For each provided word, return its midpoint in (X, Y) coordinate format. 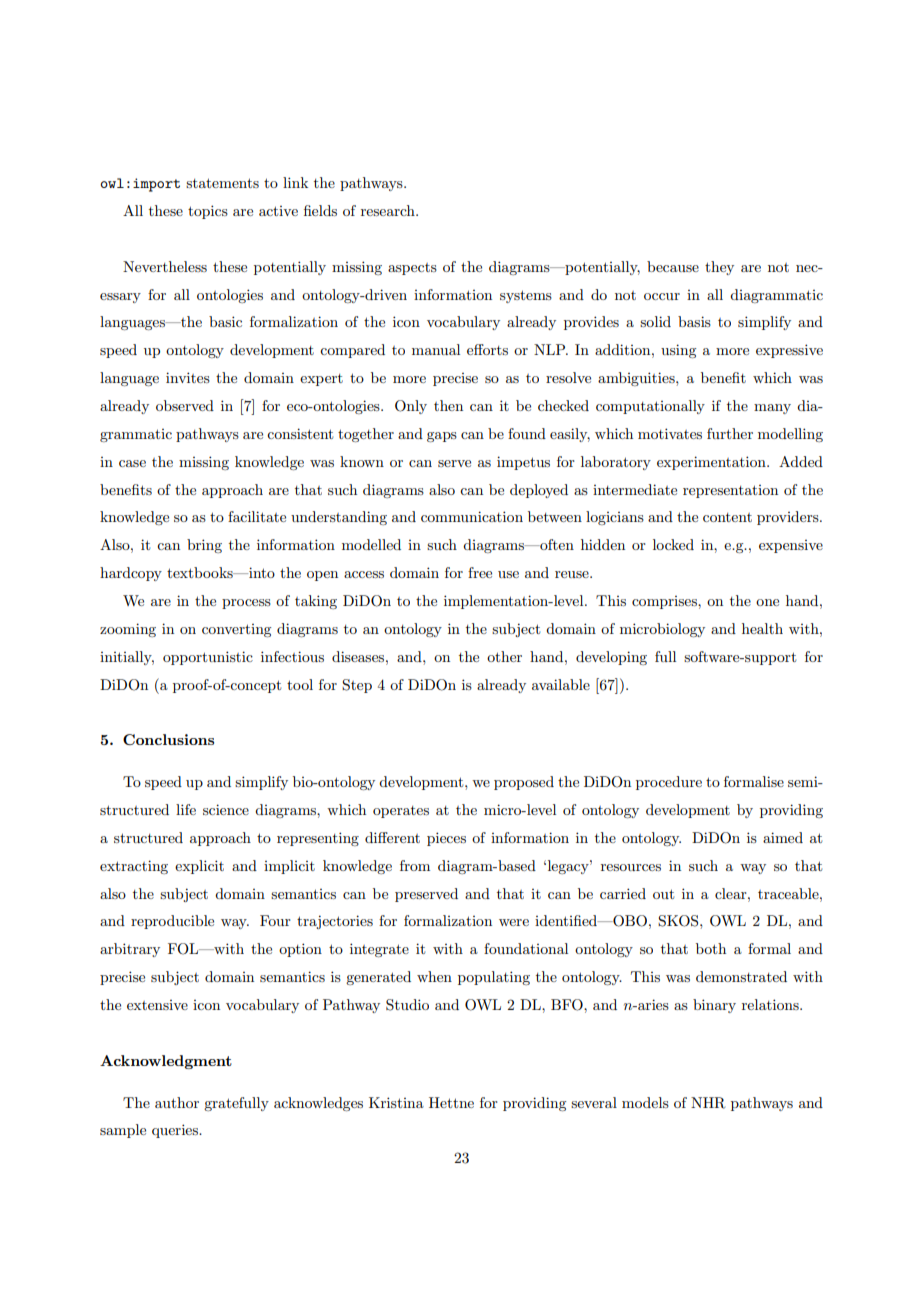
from (415, 865)
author (177, 1102)
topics (208, 212)
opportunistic (208, 658)
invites (188, 377)
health (762, 628)
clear (732, 893)
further (730, 433)
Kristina (396, 1102)
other (504, 656)
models (645, 1102)
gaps (442, 437)
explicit (199, 867)
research (389, 210)
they (719, 268)
